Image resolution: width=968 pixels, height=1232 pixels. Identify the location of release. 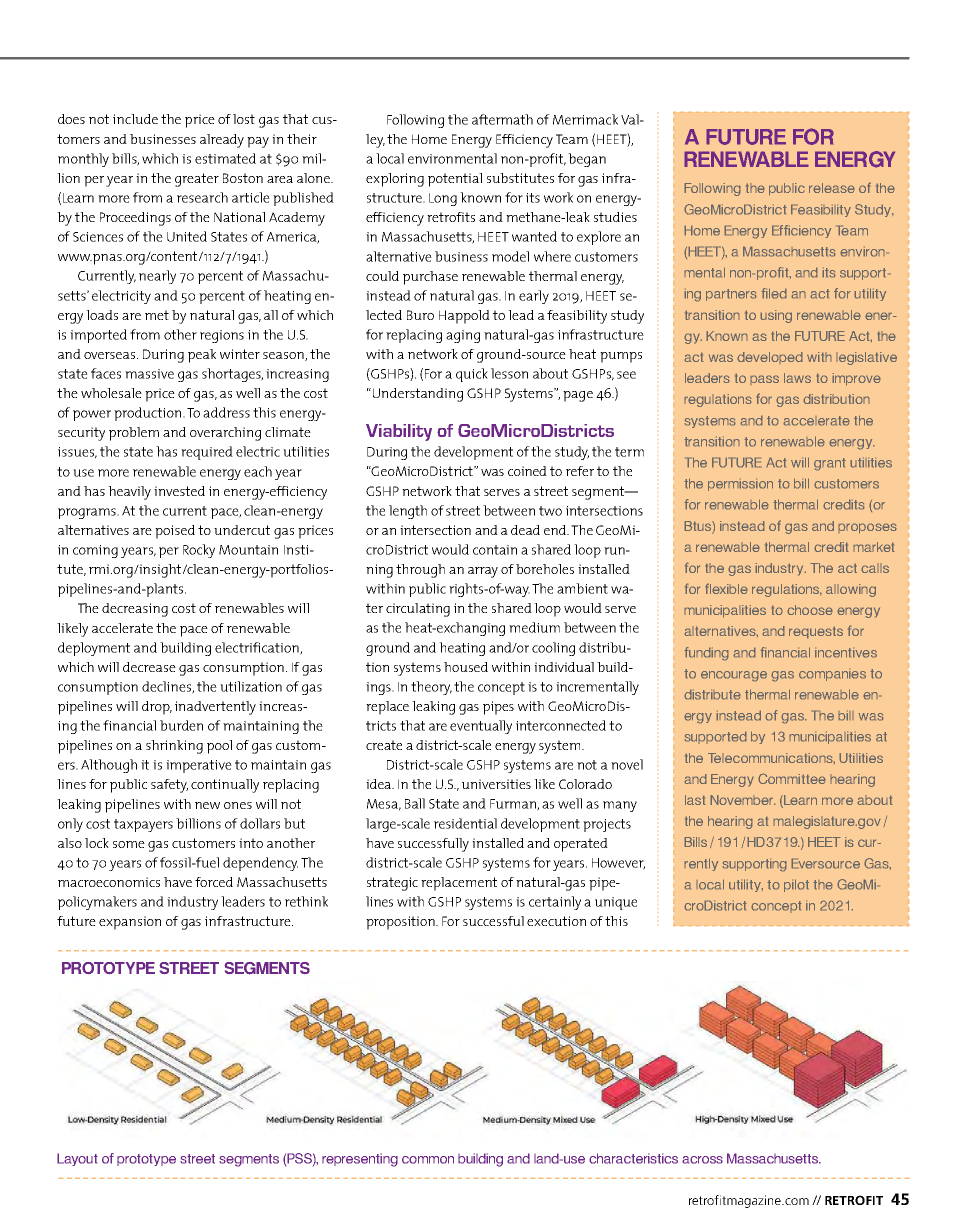
(832, 188).
